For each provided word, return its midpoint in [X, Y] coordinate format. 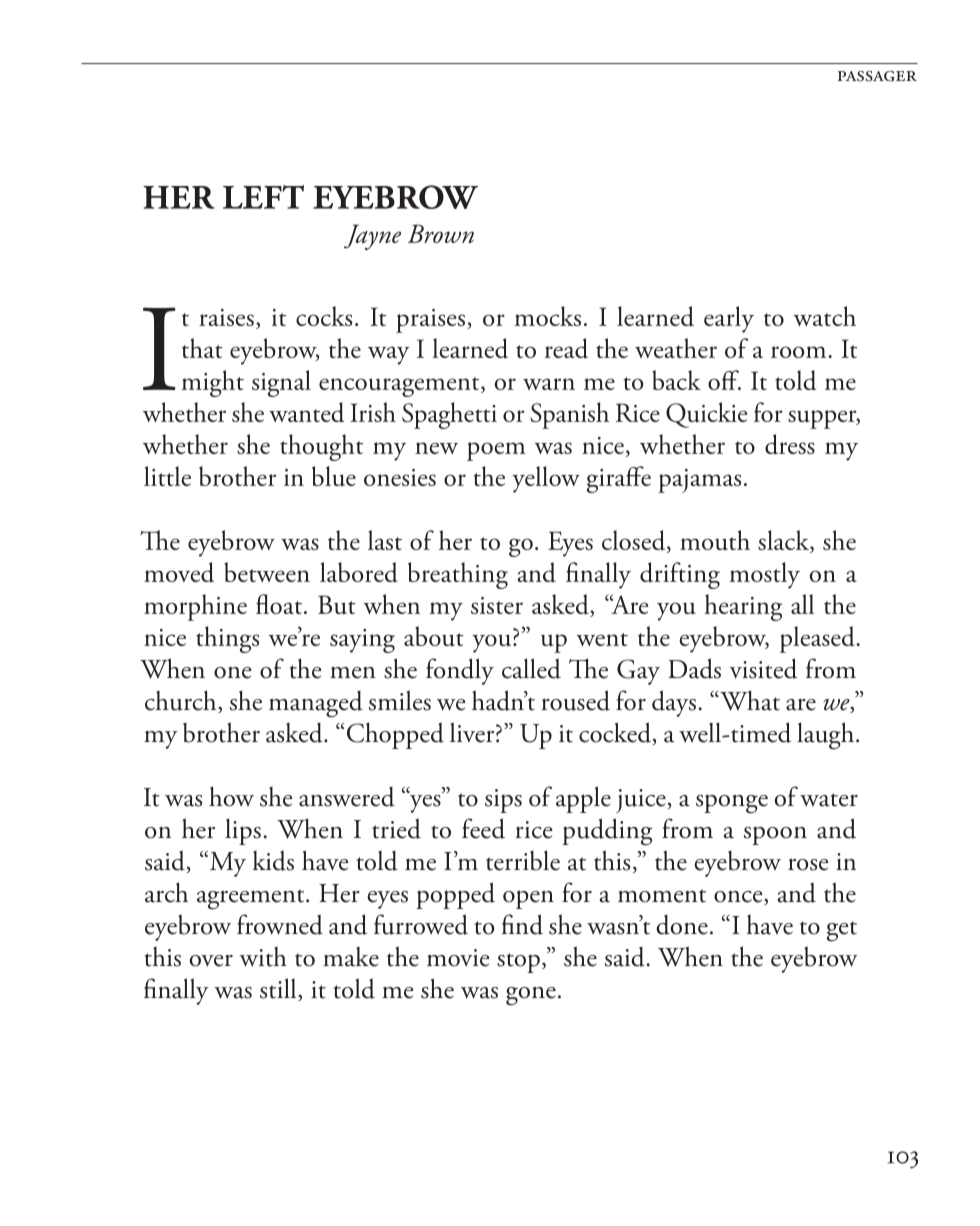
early [729, 319]
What [749, 700]
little [167, 476]
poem [496, 451]
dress [790, 444]
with [263, 957]
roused [575, 700]
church [182, 701]
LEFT [263, 197]
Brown [441, 233]
